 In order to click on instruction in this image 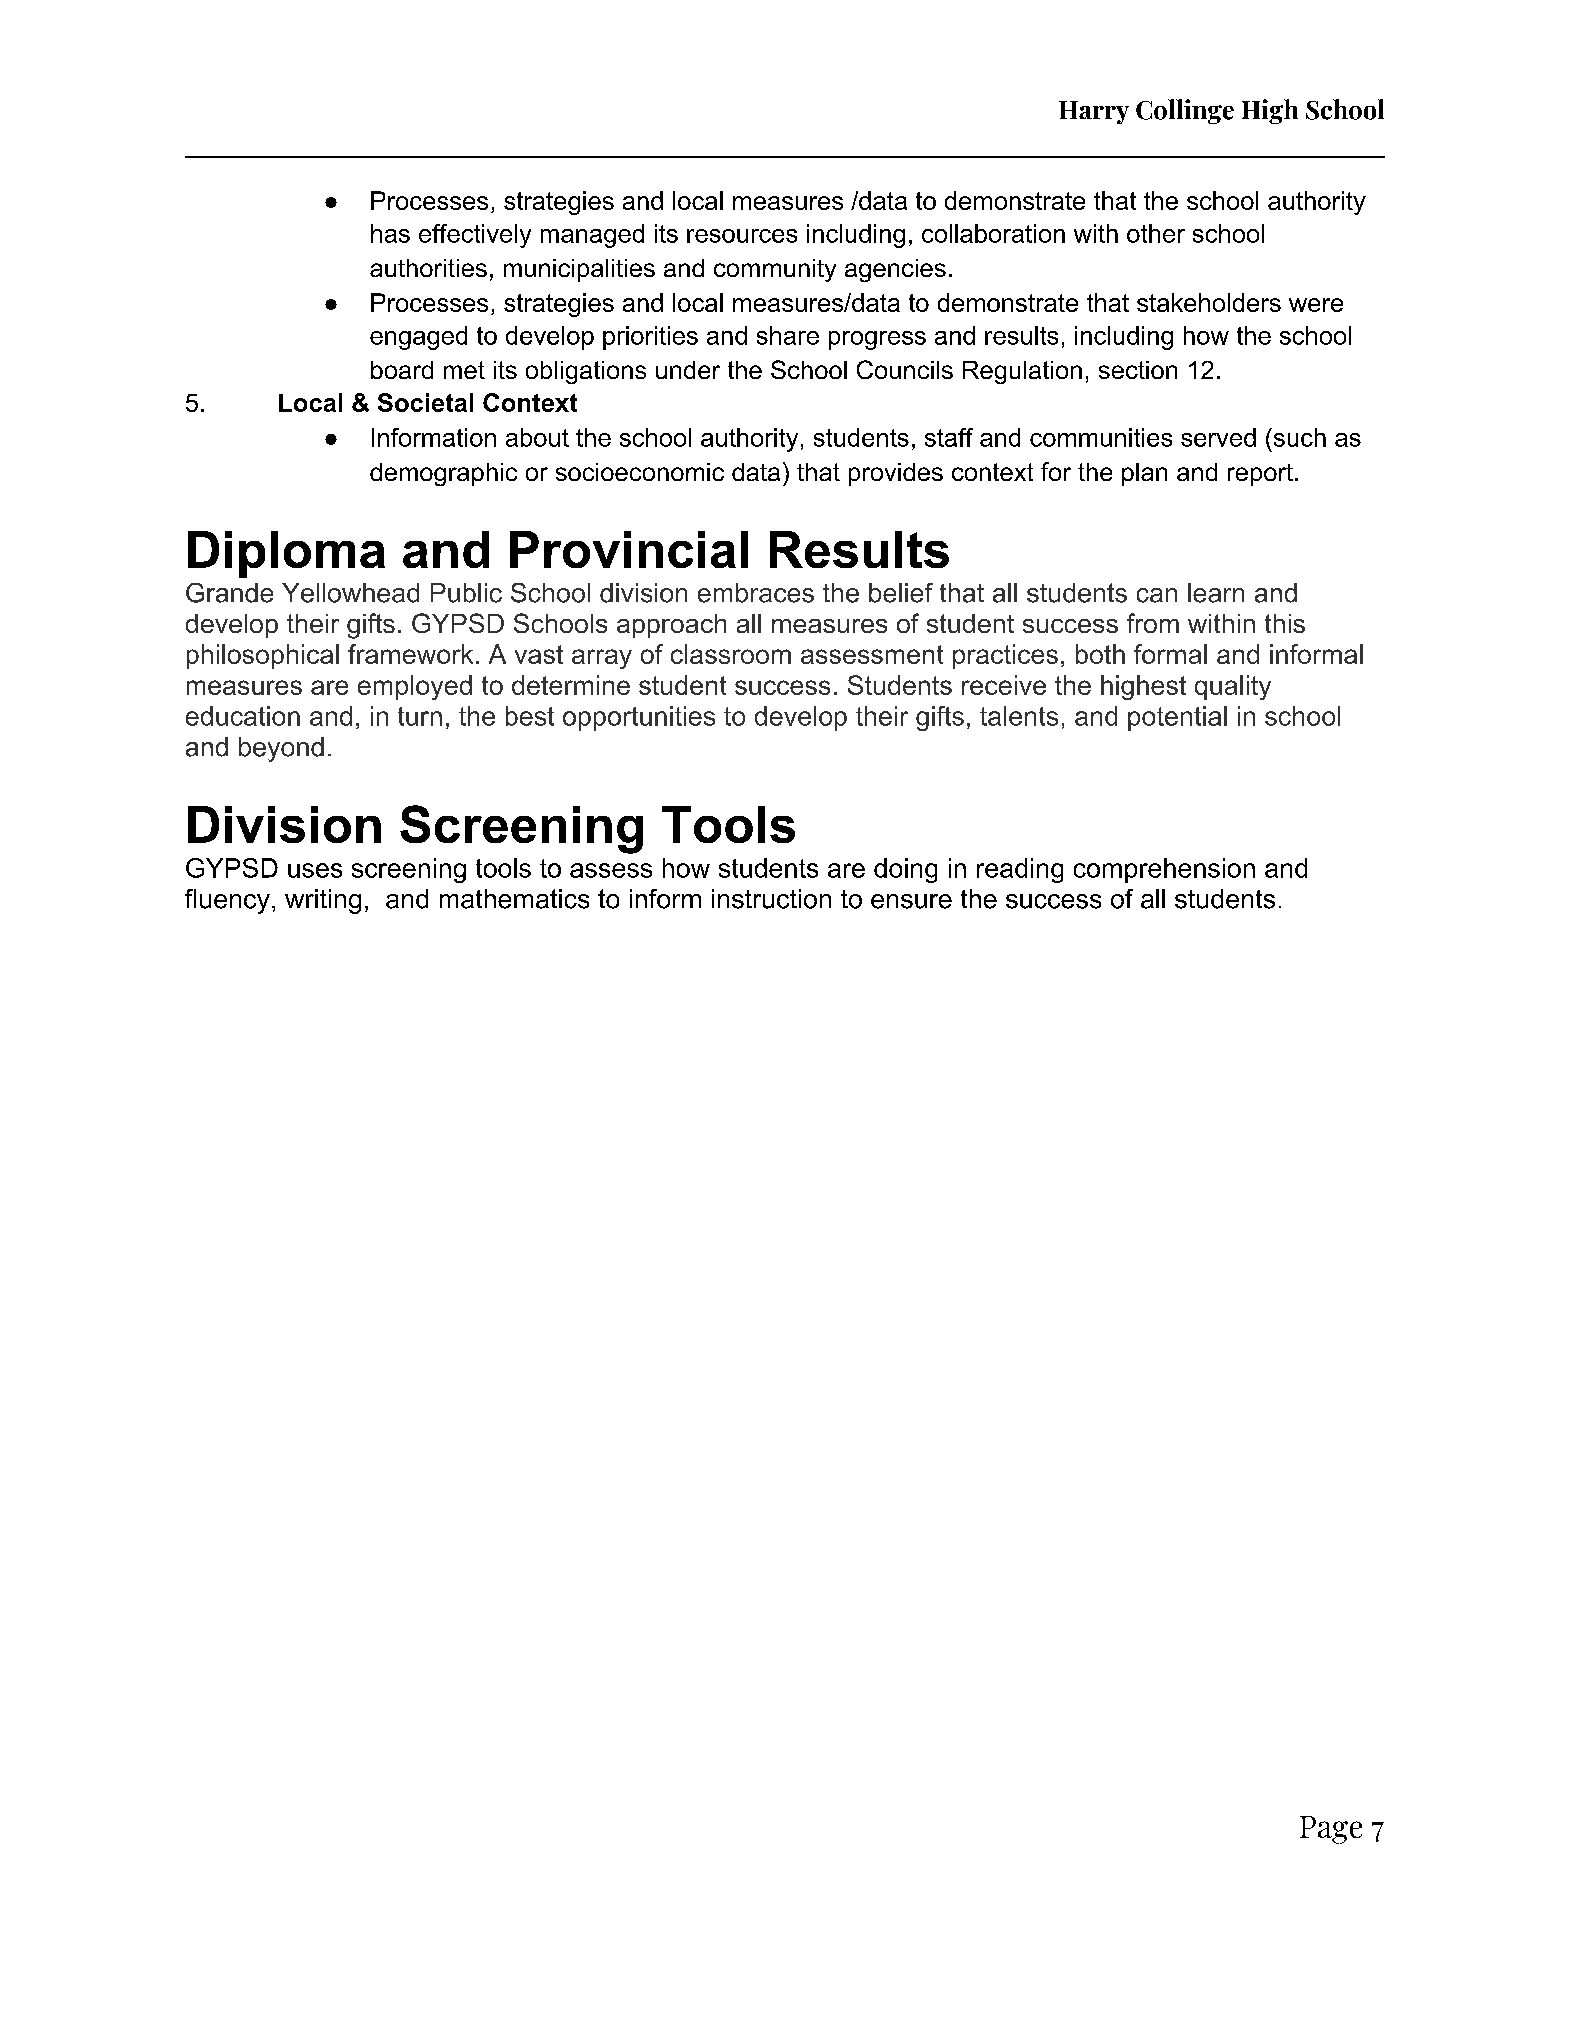, I will do `click(771, 899)`.
